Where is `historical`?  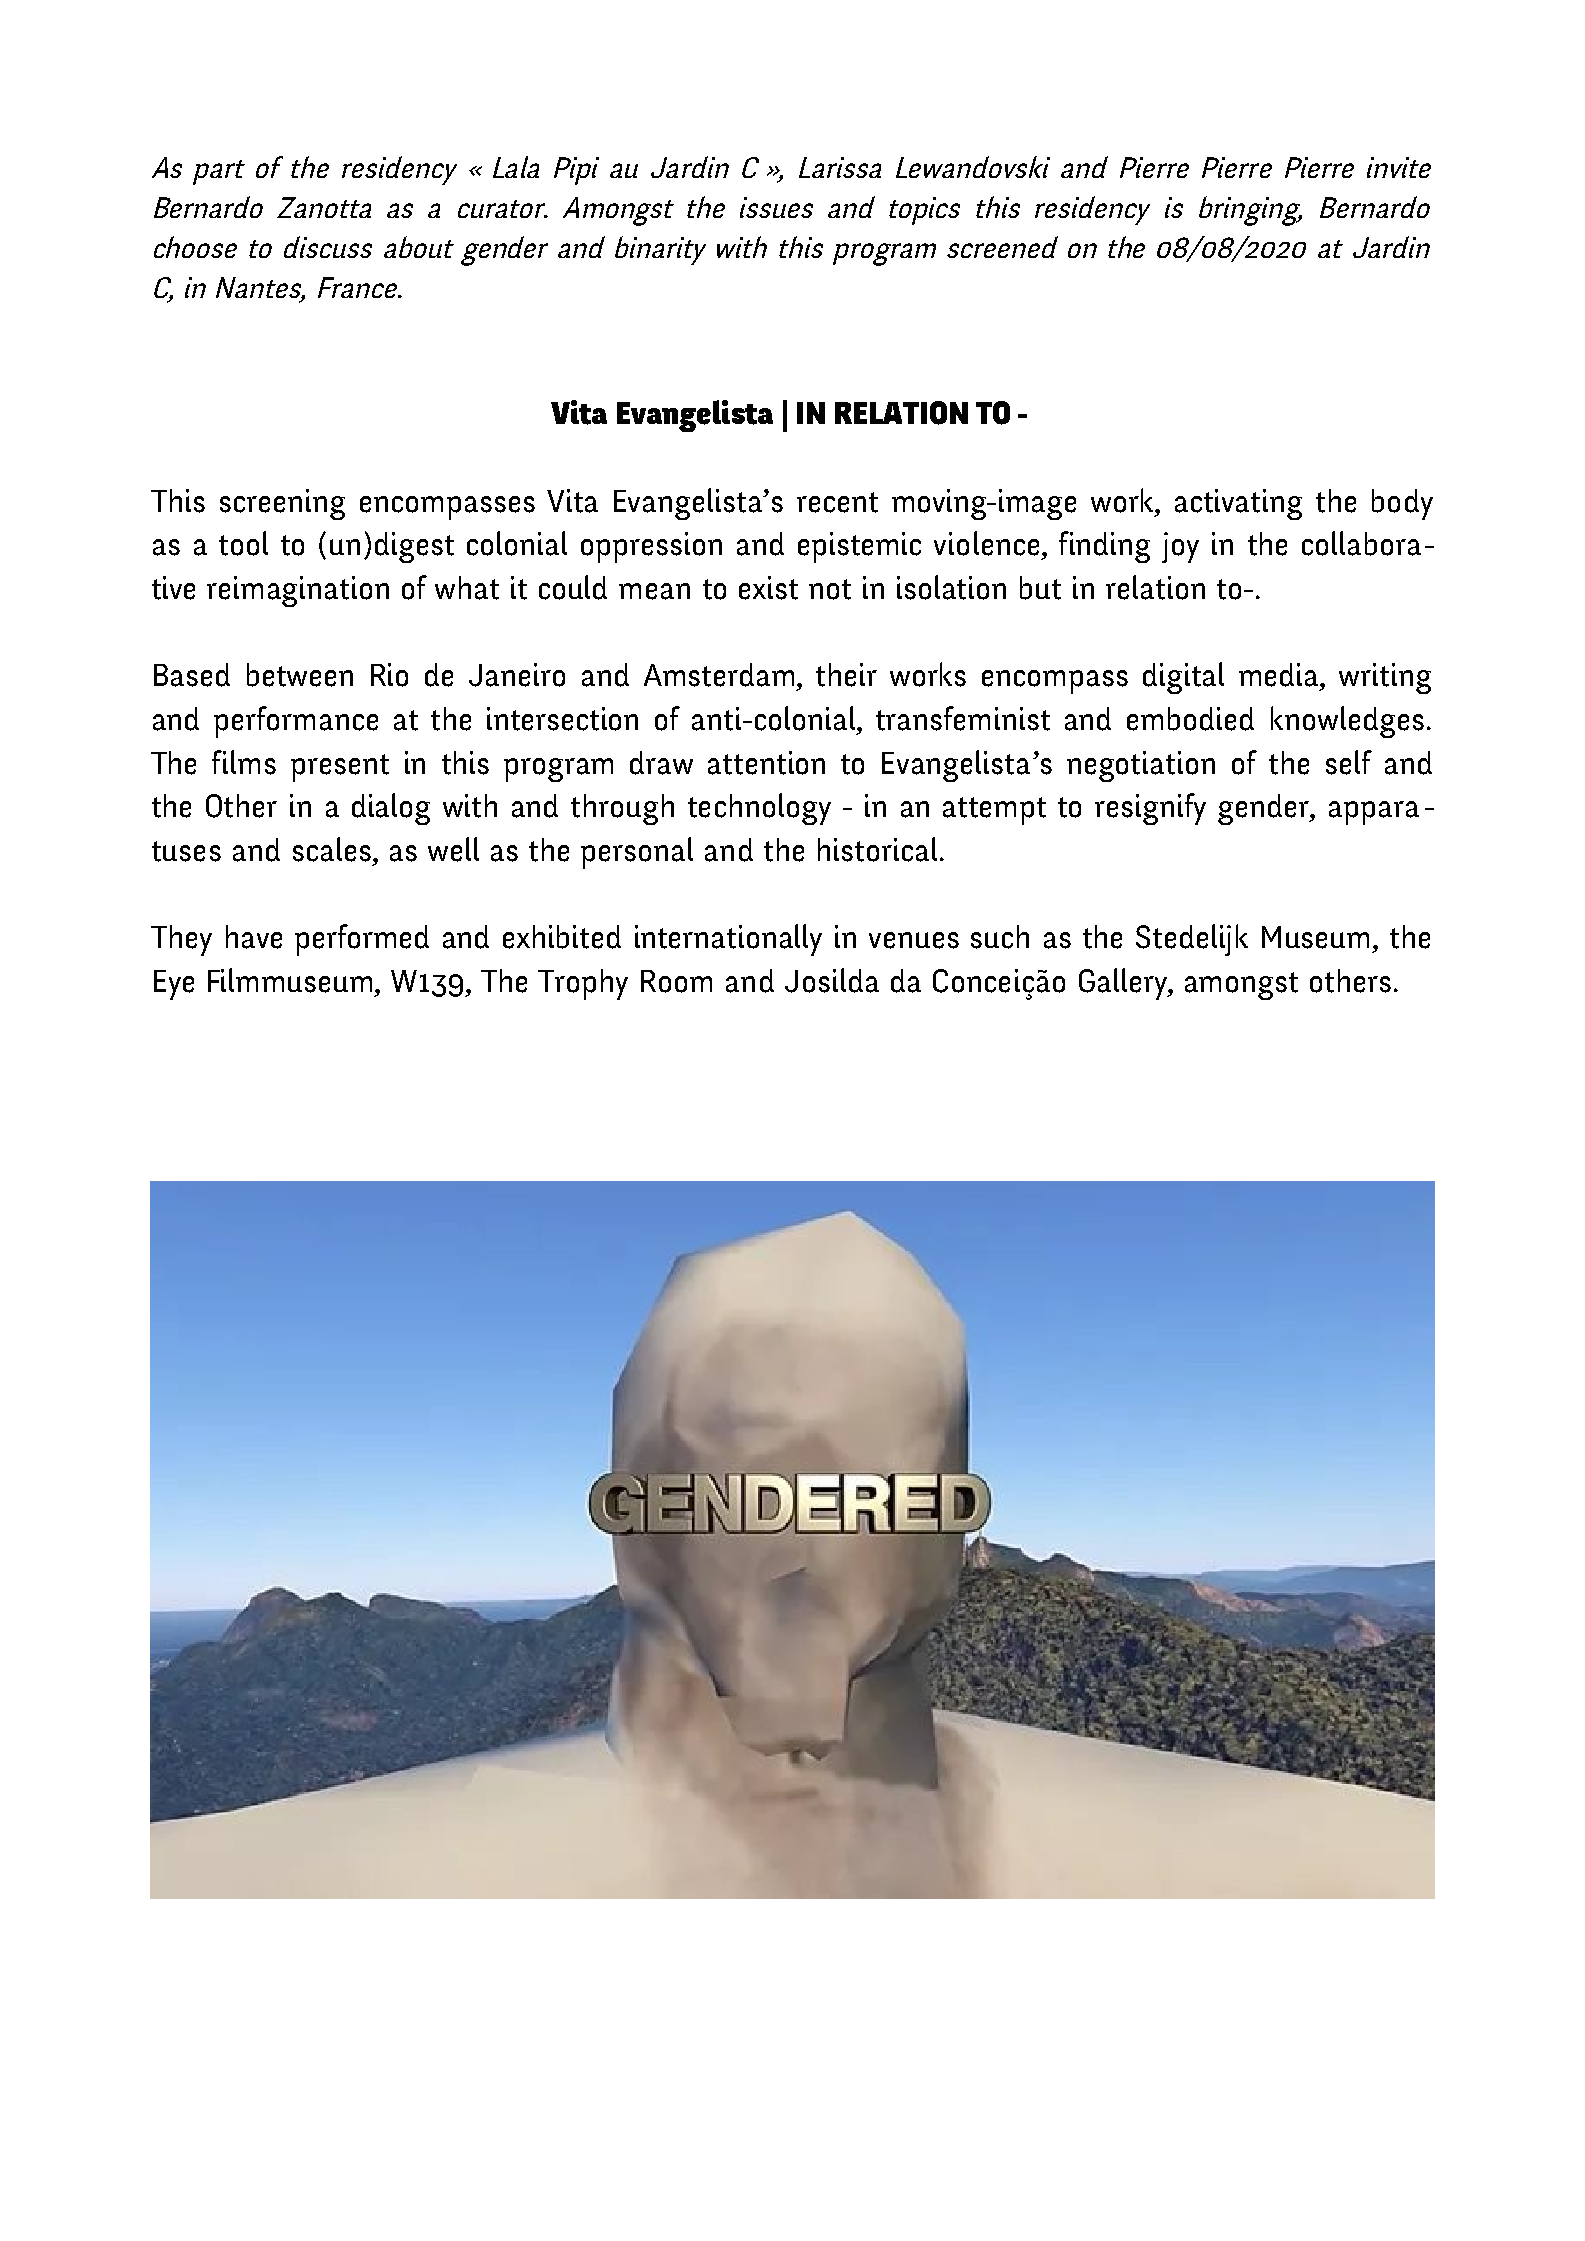
historical is located at coordinates (877, 849).
